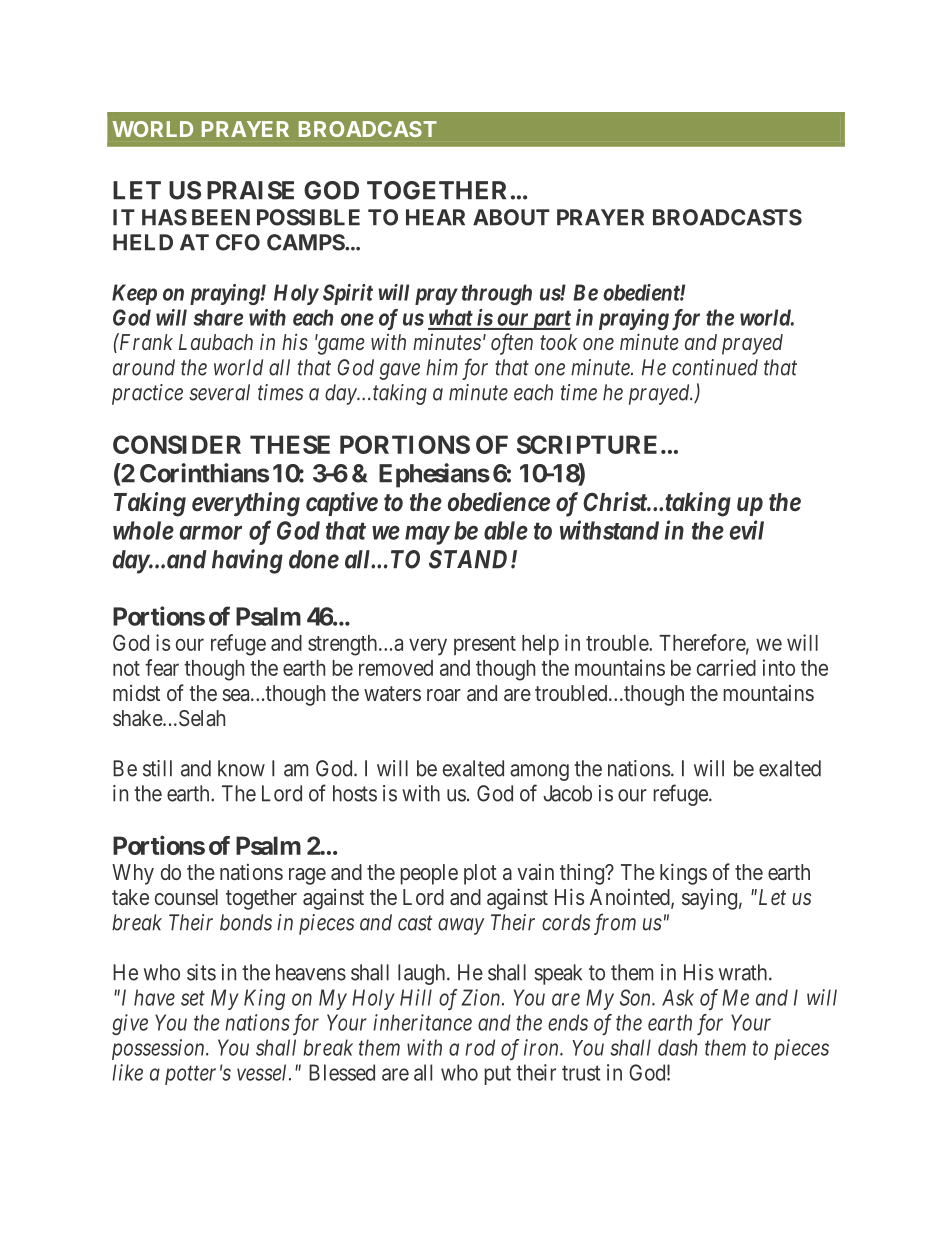 This image has width=952, height=1233. What do you see at coordinates (480, 1047) in the image?
I see `rod` at bounding box center [480, 1047].
